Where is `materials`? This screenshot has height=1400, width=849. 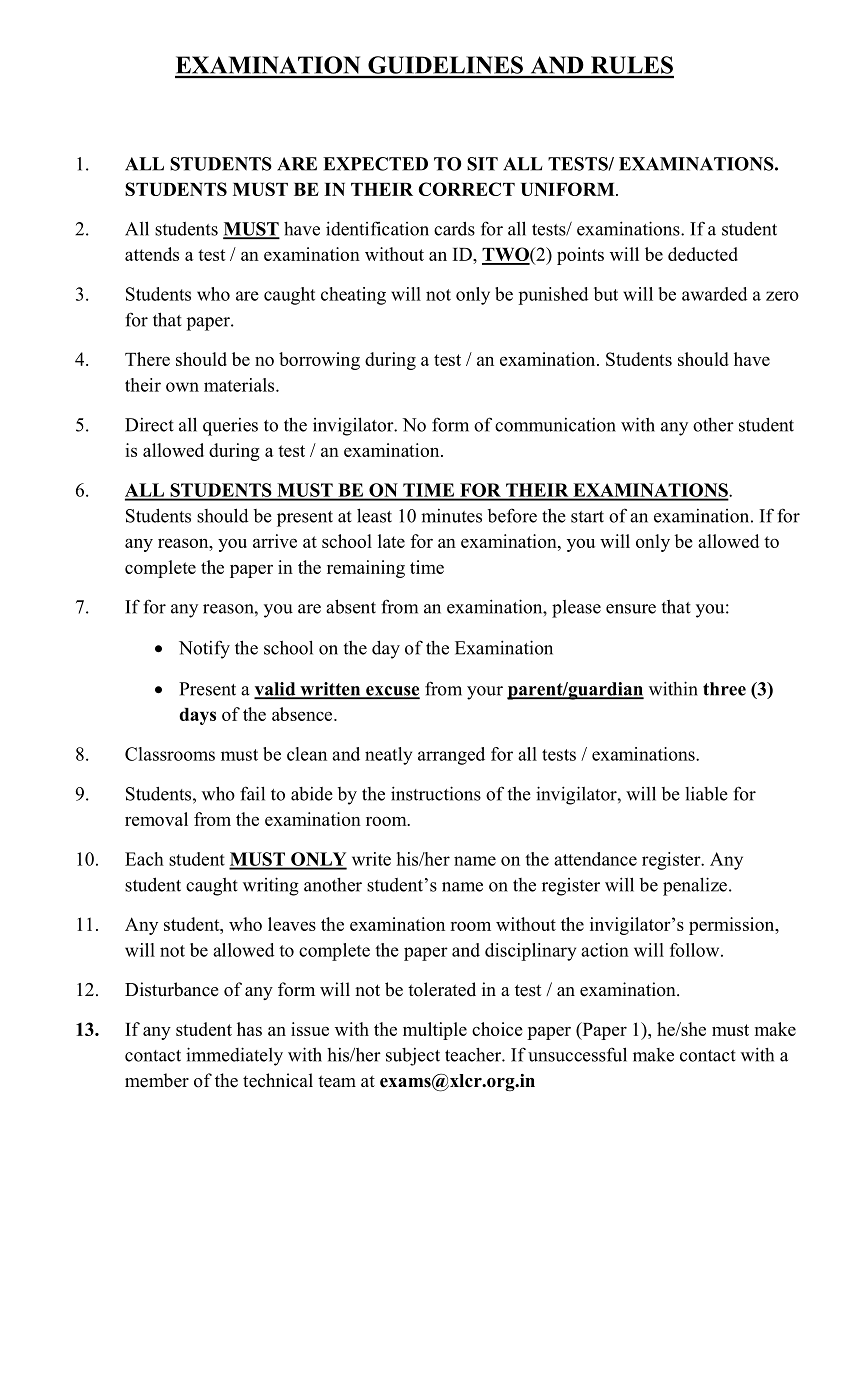 materials is located at coordinates (240, 385).
